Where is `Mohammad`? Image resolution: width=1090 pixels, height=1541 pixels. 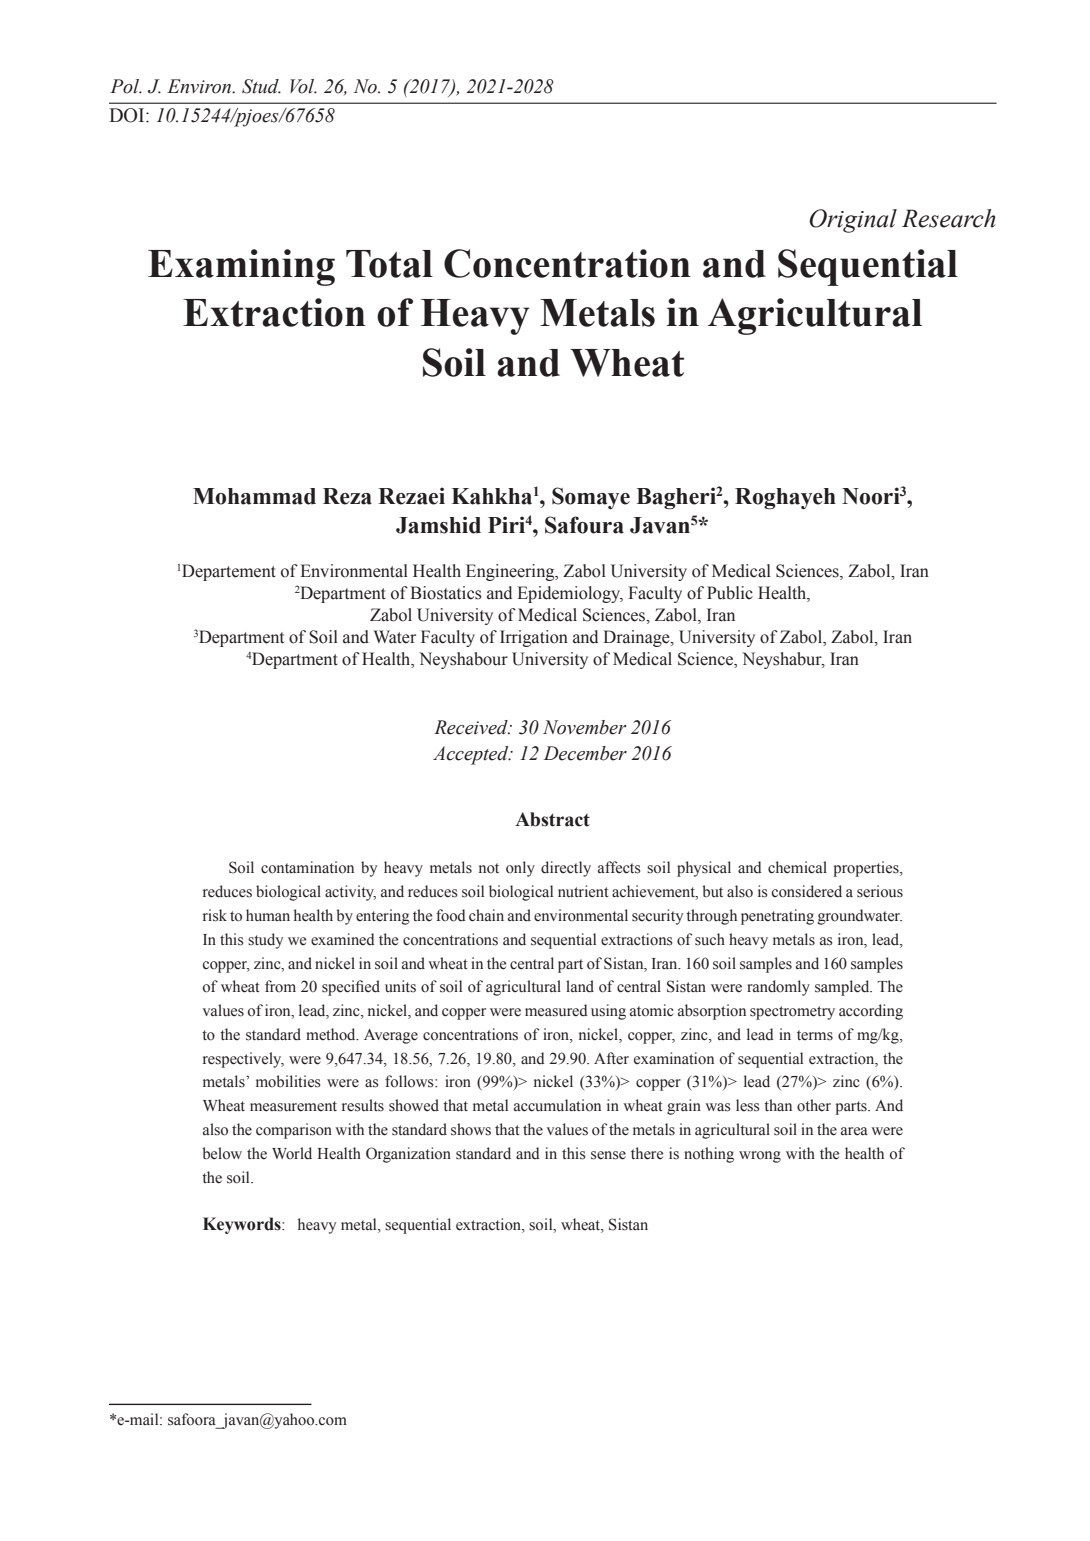
Mohammad is located at coordinates (254, 496).
